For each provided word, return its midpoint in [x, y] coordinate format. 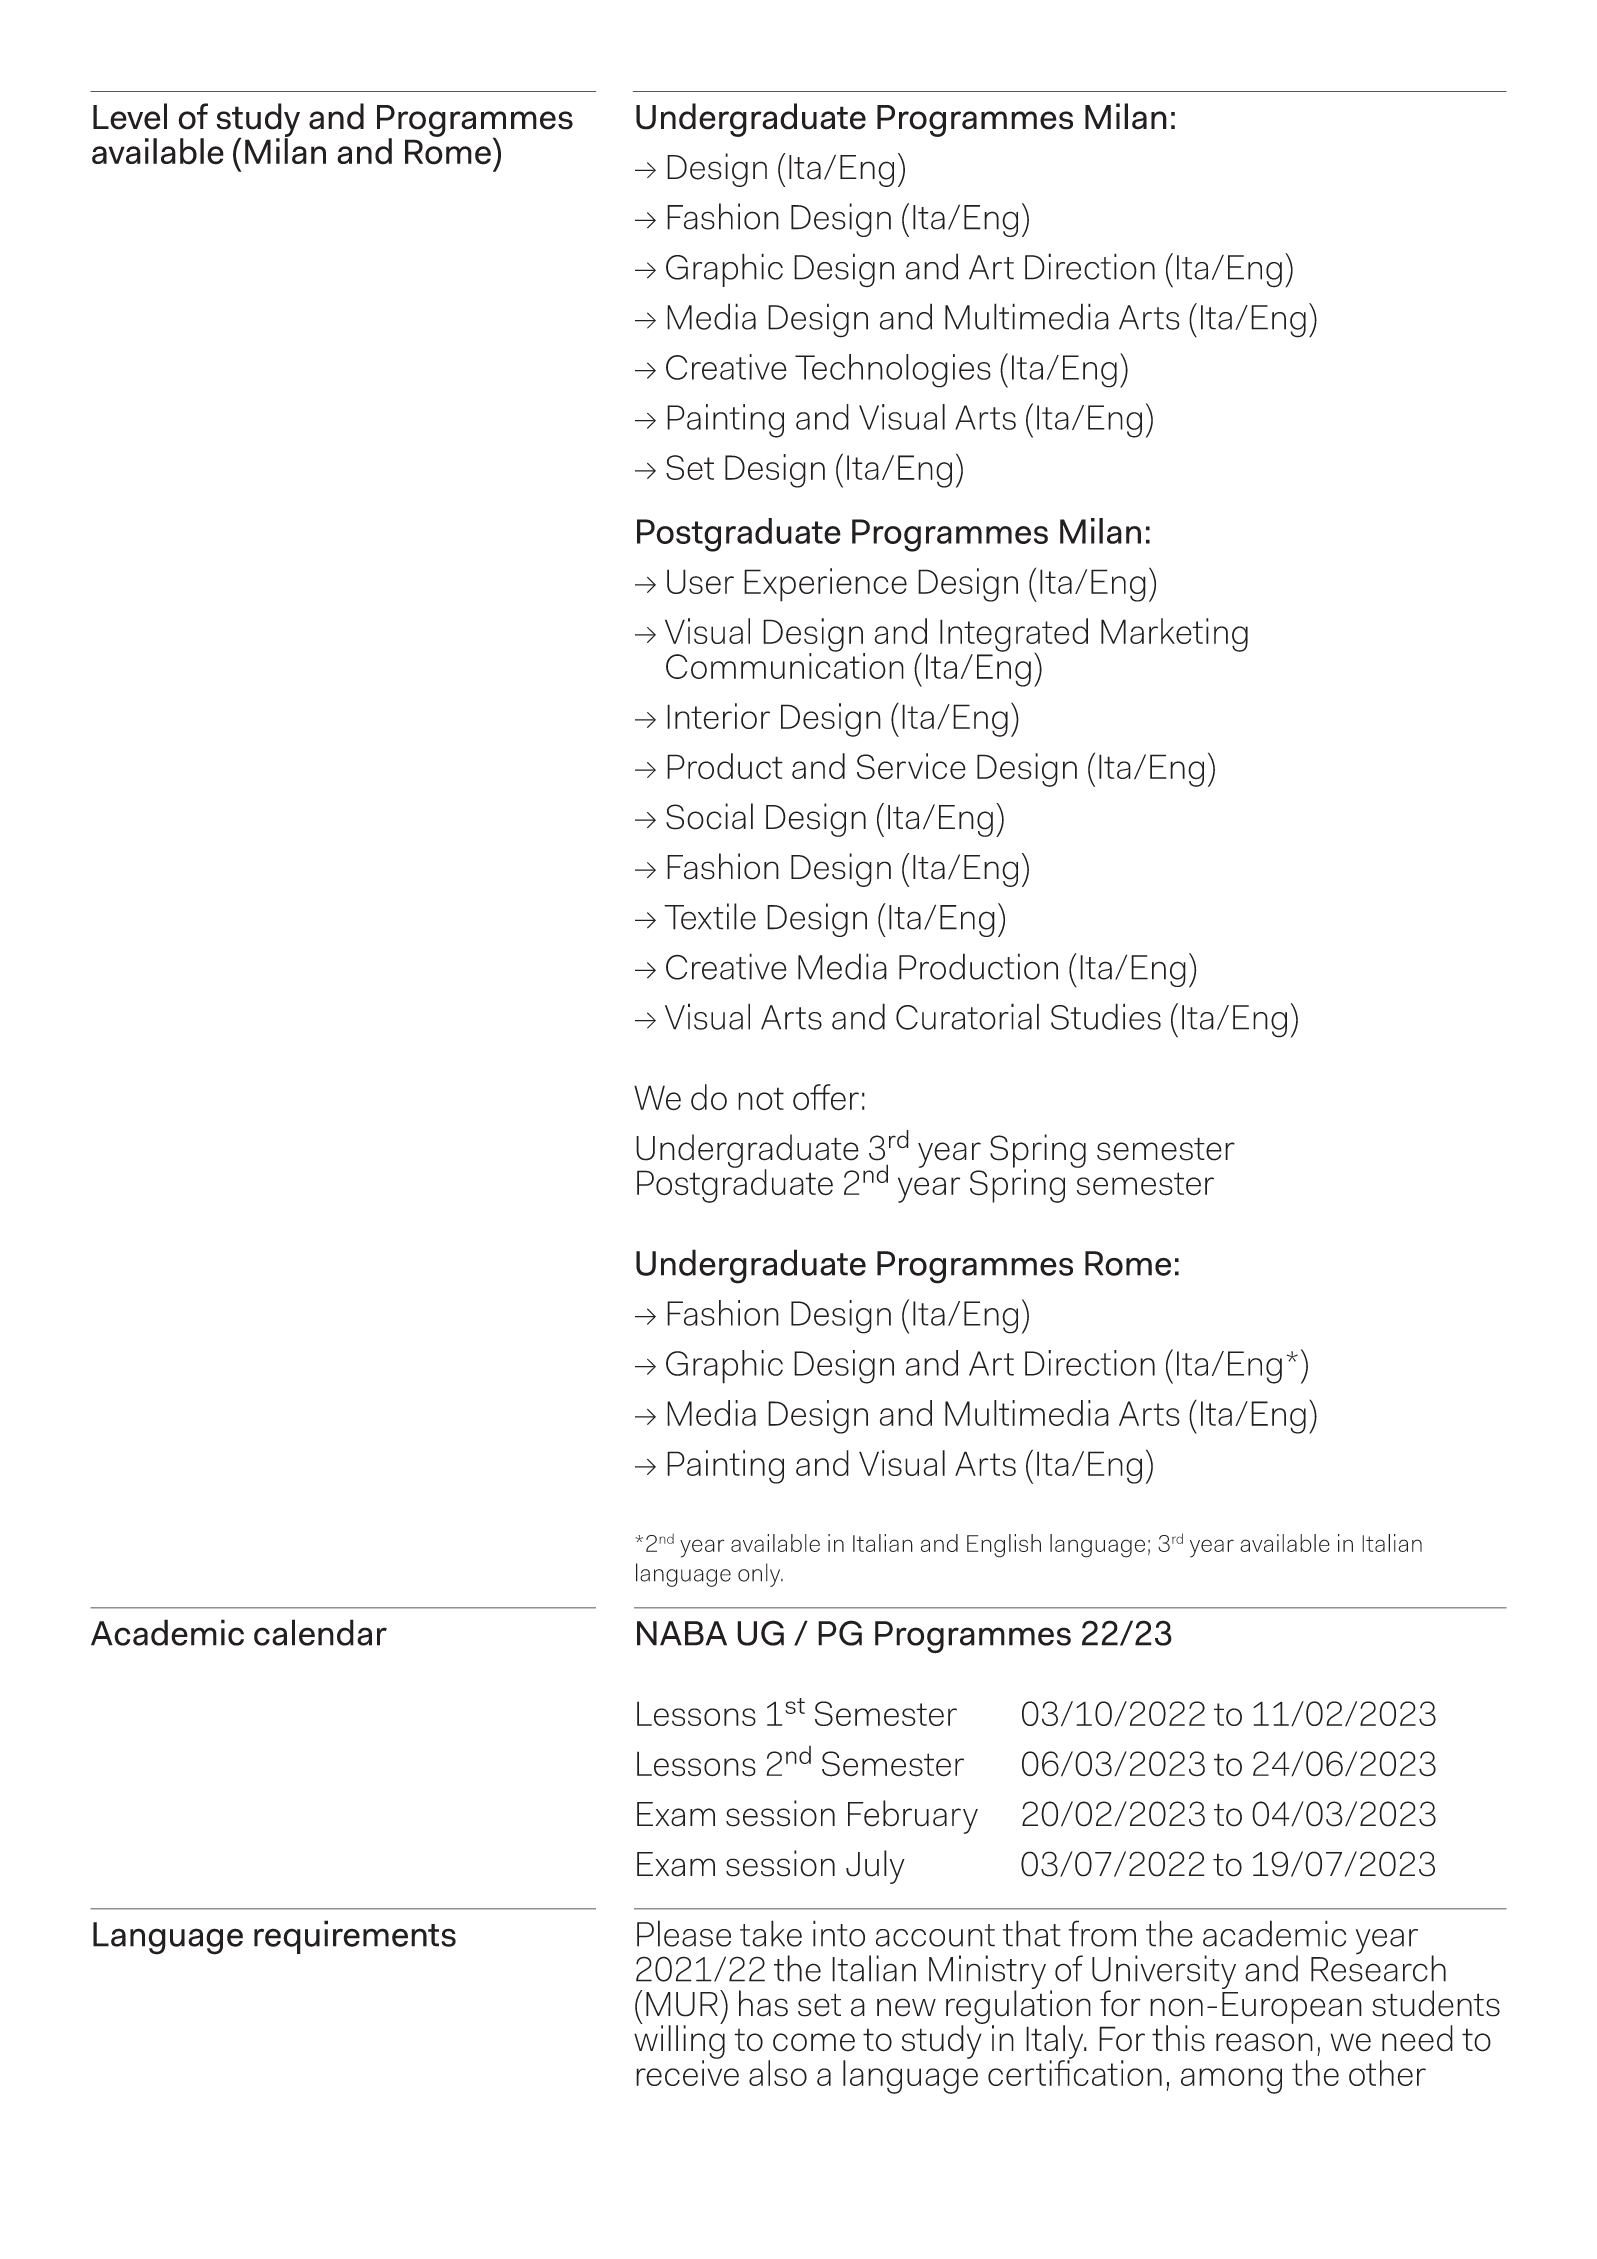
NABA [682, 1633]
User [700, 581]
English [1004, 1546]
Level [130, 116]
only [760, 1575]
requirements [355, 1937]
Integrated [1014, 636]
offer [826, 1097]
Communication [785, 665]
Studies [1106, 1016]
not [761, 1099]
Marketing [1174, 635]
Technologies [893, 371]
